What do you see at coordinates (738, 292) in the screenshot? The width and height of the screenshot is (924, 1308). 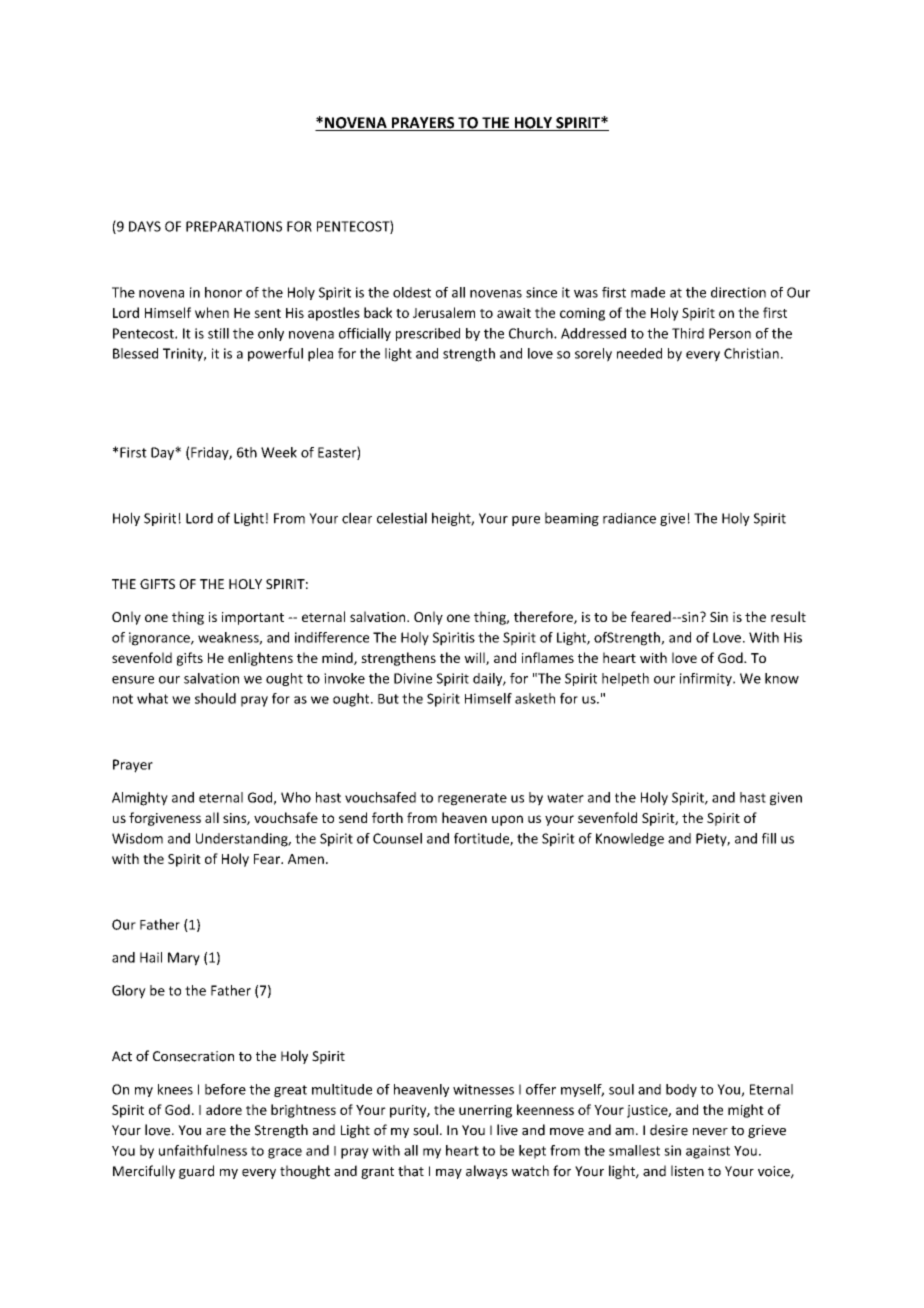 I see `direction` at bounding box center [738, 292].
